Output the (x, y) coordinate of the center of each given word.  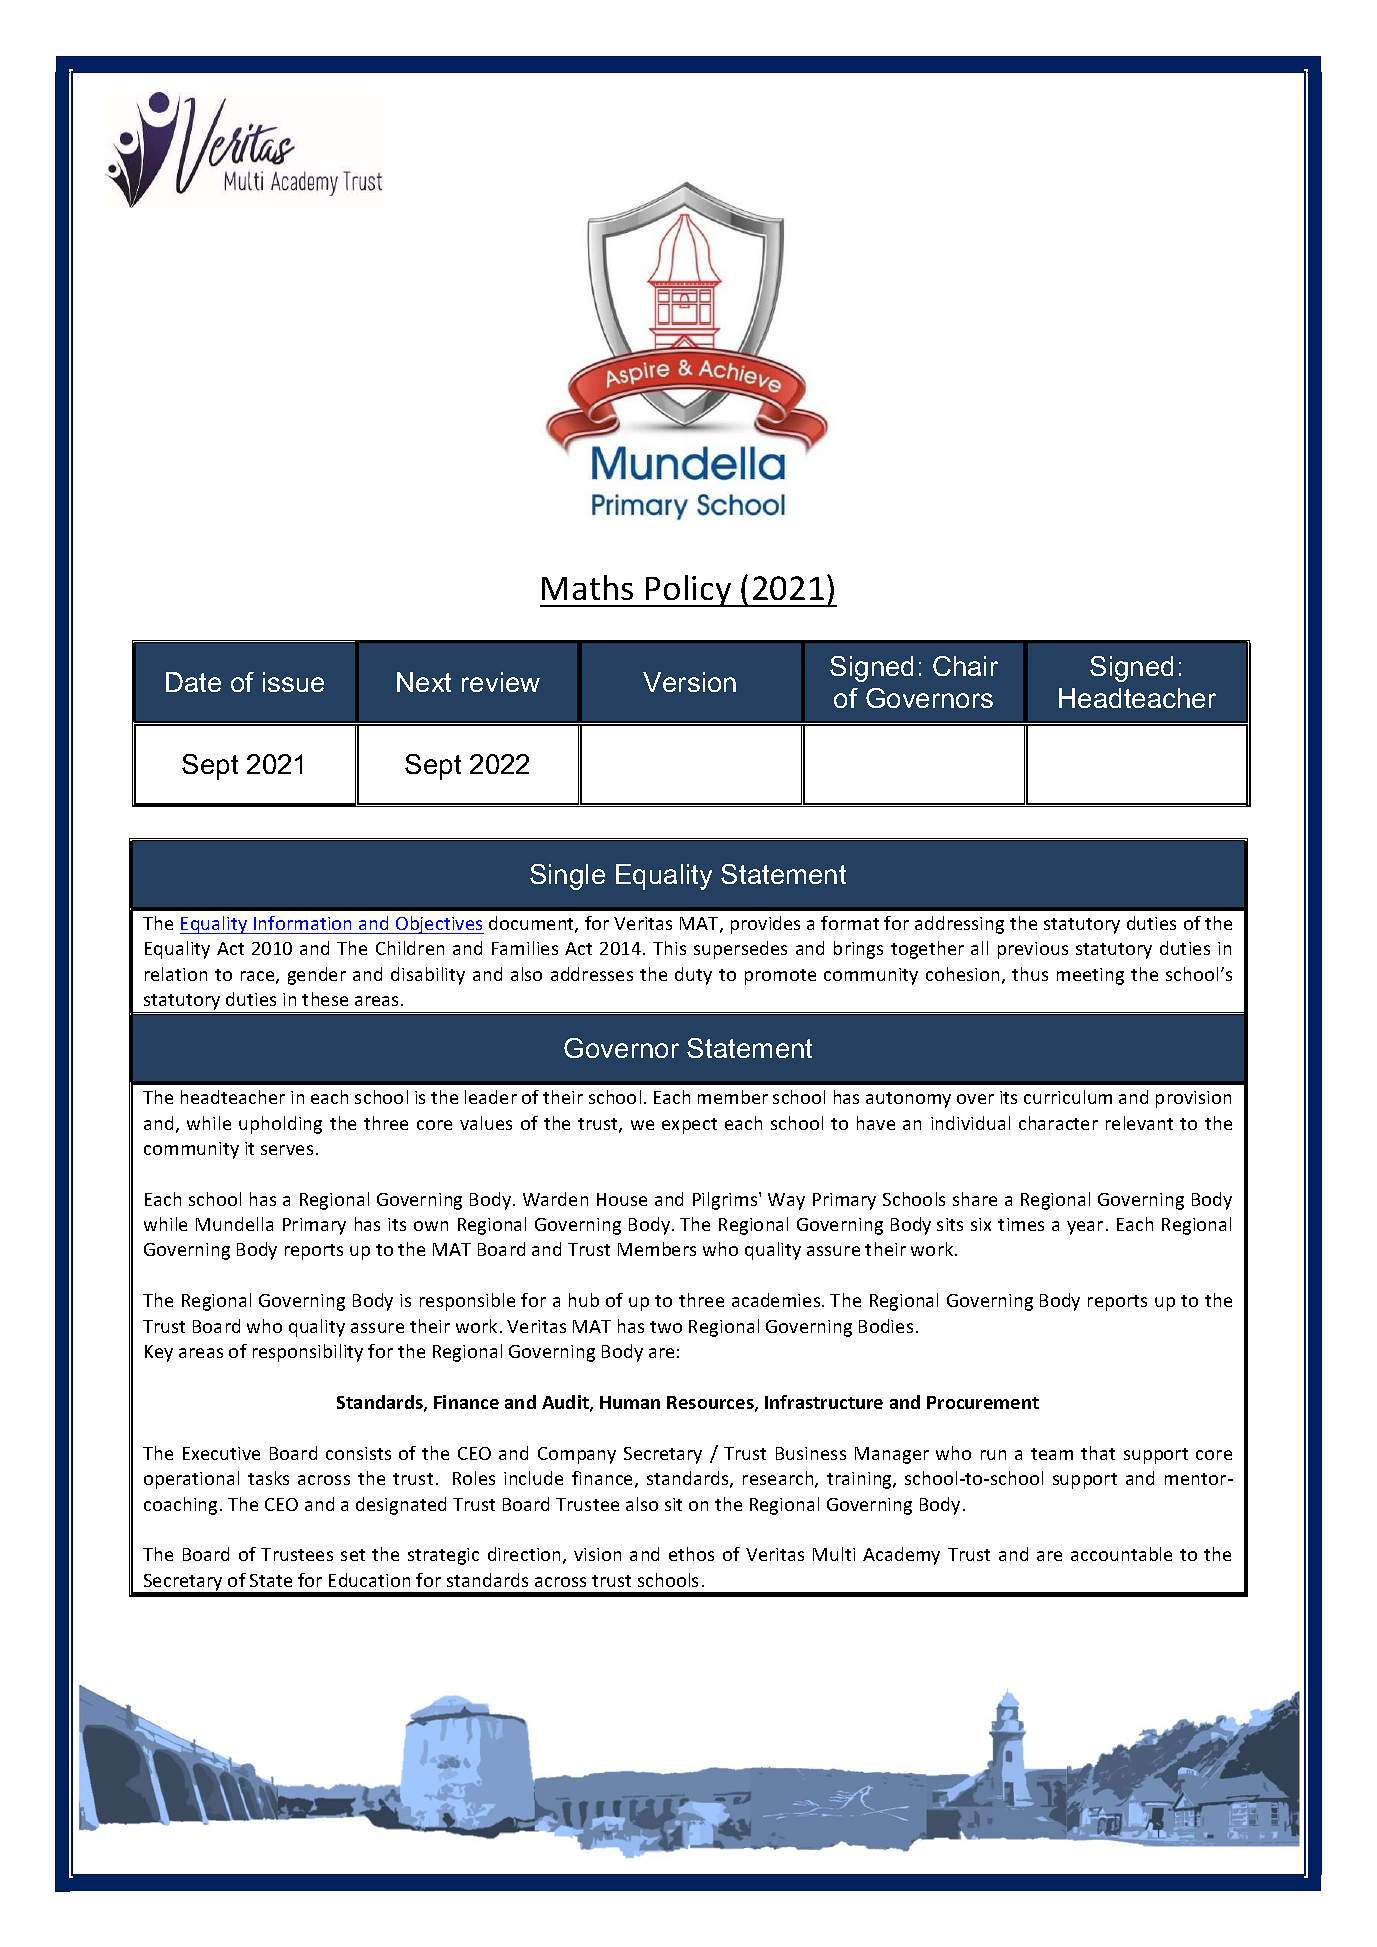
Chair (965, 666)
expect (689, 1126)
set (353, 1555)
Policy (689, 591)
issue (293, 682)
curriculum (1068, 1097)
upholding (280, 1125)
